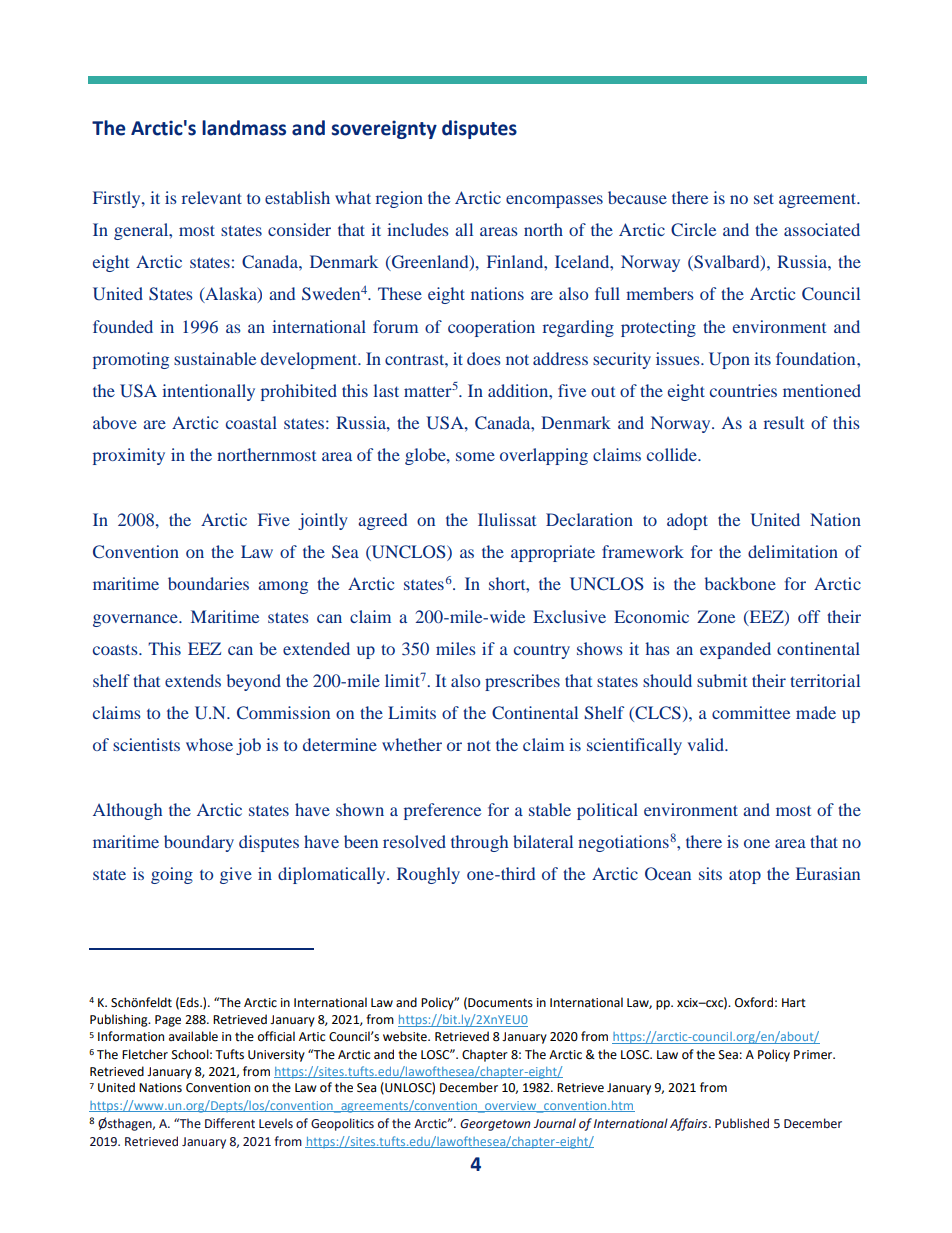 The height and width of the image is (1233, 952). Describe the element at coordinates (475, 456) in the image. I see `some` at that location.
